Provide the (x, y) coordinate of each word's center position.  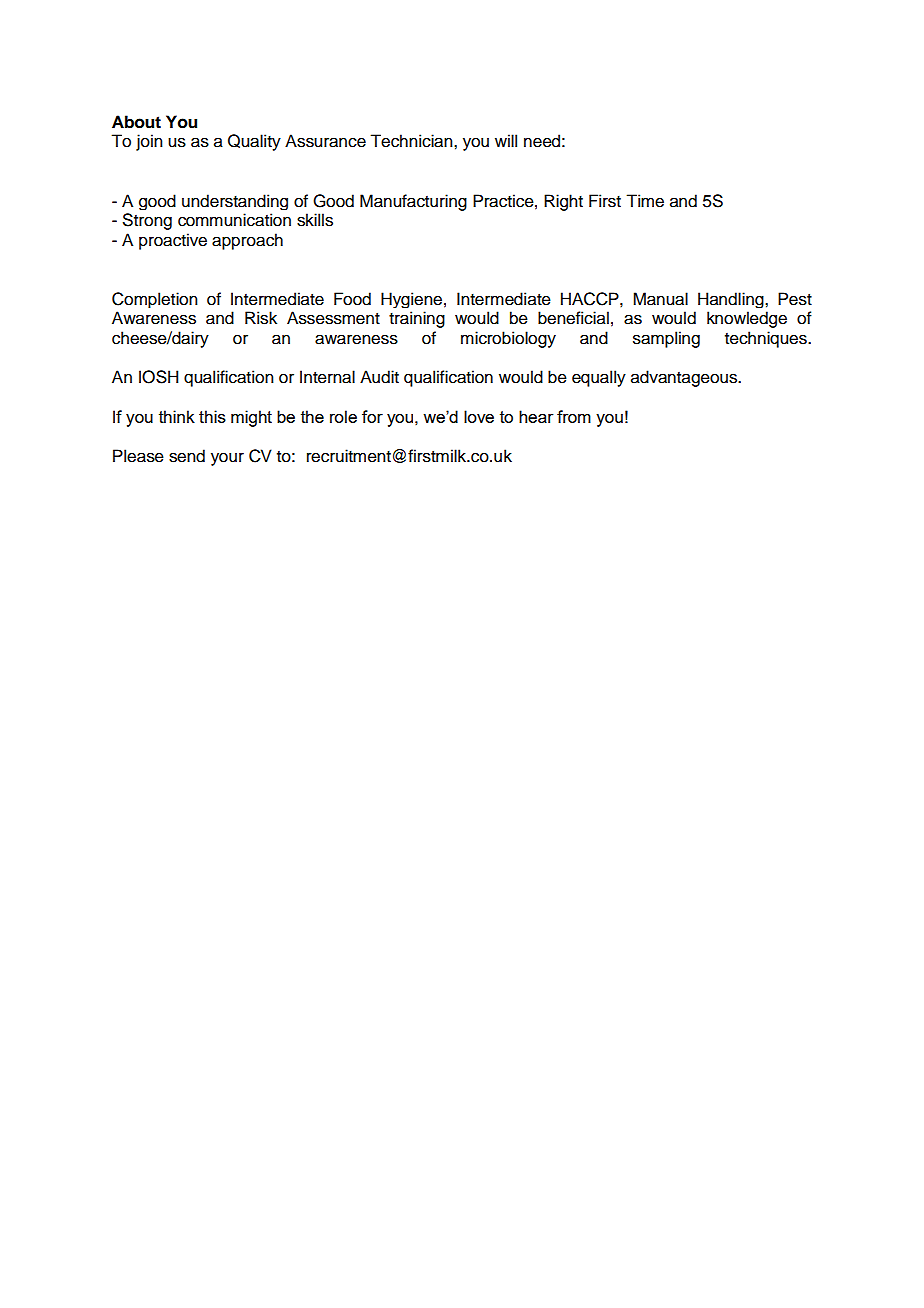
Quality (254, 142)
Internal (327, 377)
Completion (155, 300)
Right (563, 202)
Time (645, 201)
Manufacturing (413, 202)
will (506, 140)
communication (234, 220)
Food (352, 299)
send (187, 456)
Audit (379, 377)
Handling (732, 300)
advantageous (685, 378)
